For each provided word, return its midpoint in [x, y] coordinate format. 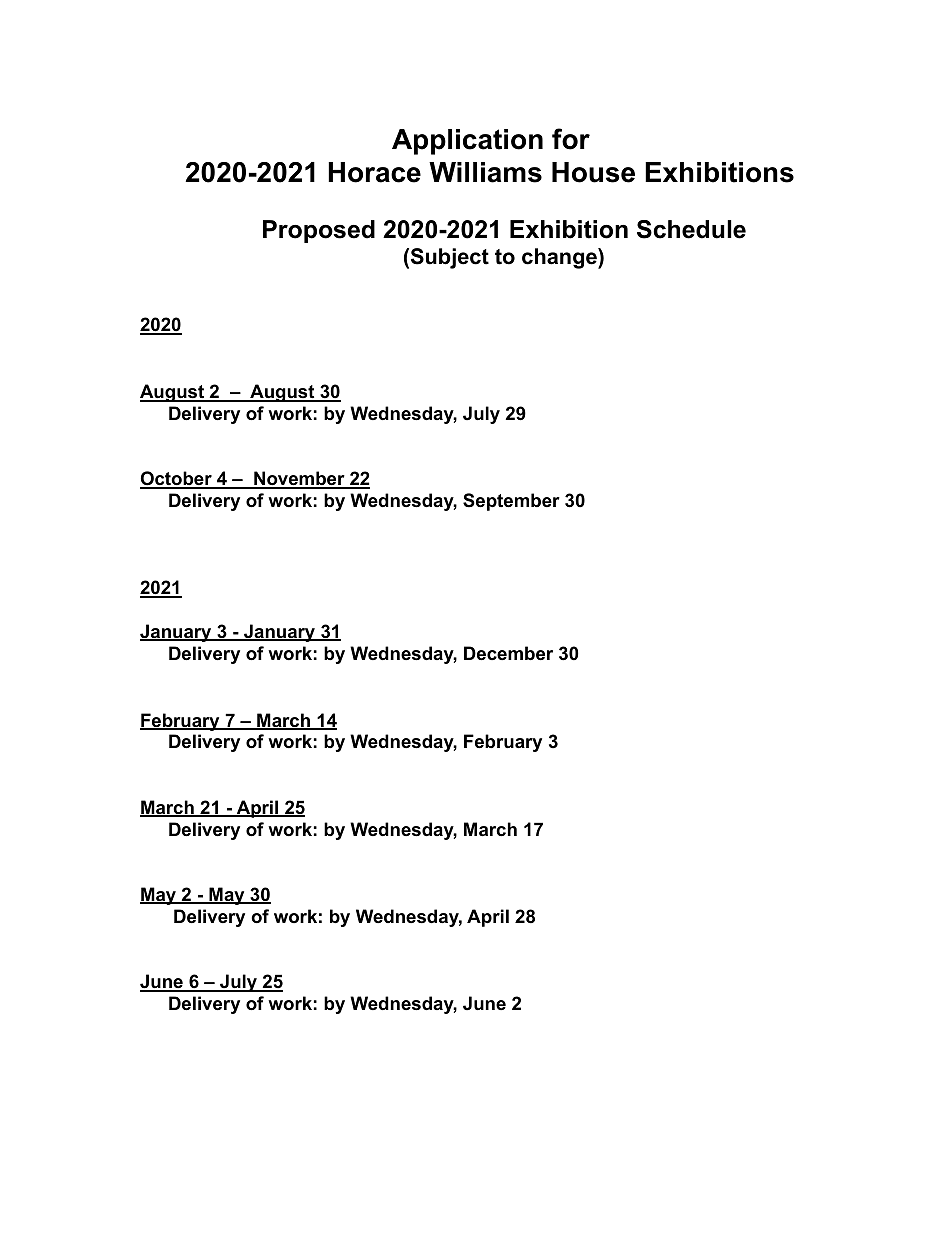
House [593, 172]
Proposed [319, 231]
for [571, 139]
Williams [485, 172]
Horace [374, 172]
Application [467, 142]
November [299, 479]
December [508, 653]
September [511, 502]
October [177, 479]
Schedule [691, 229]
